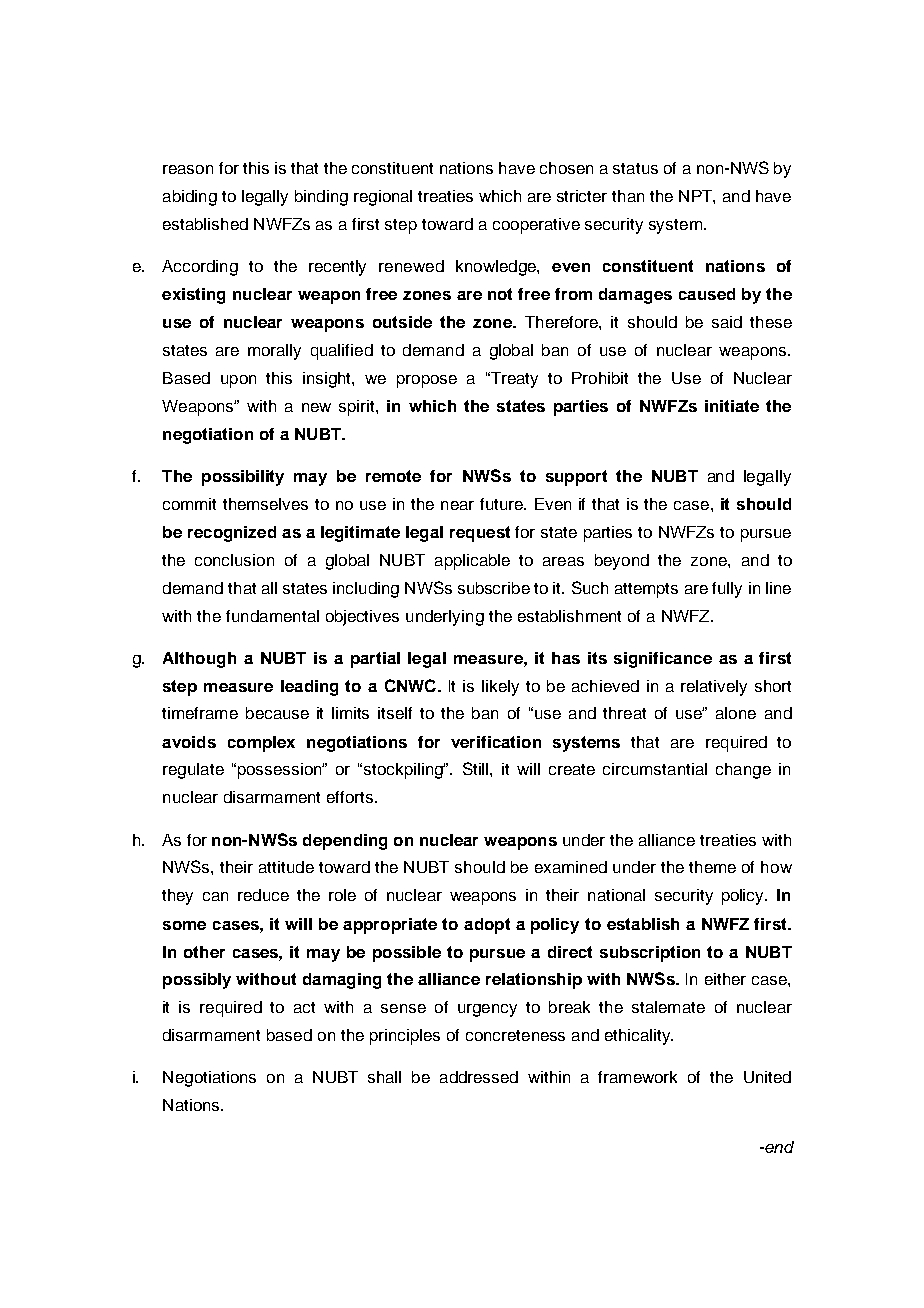 The image size is (924, 1308). I want to click on stalemate, so click(668, 1007).
